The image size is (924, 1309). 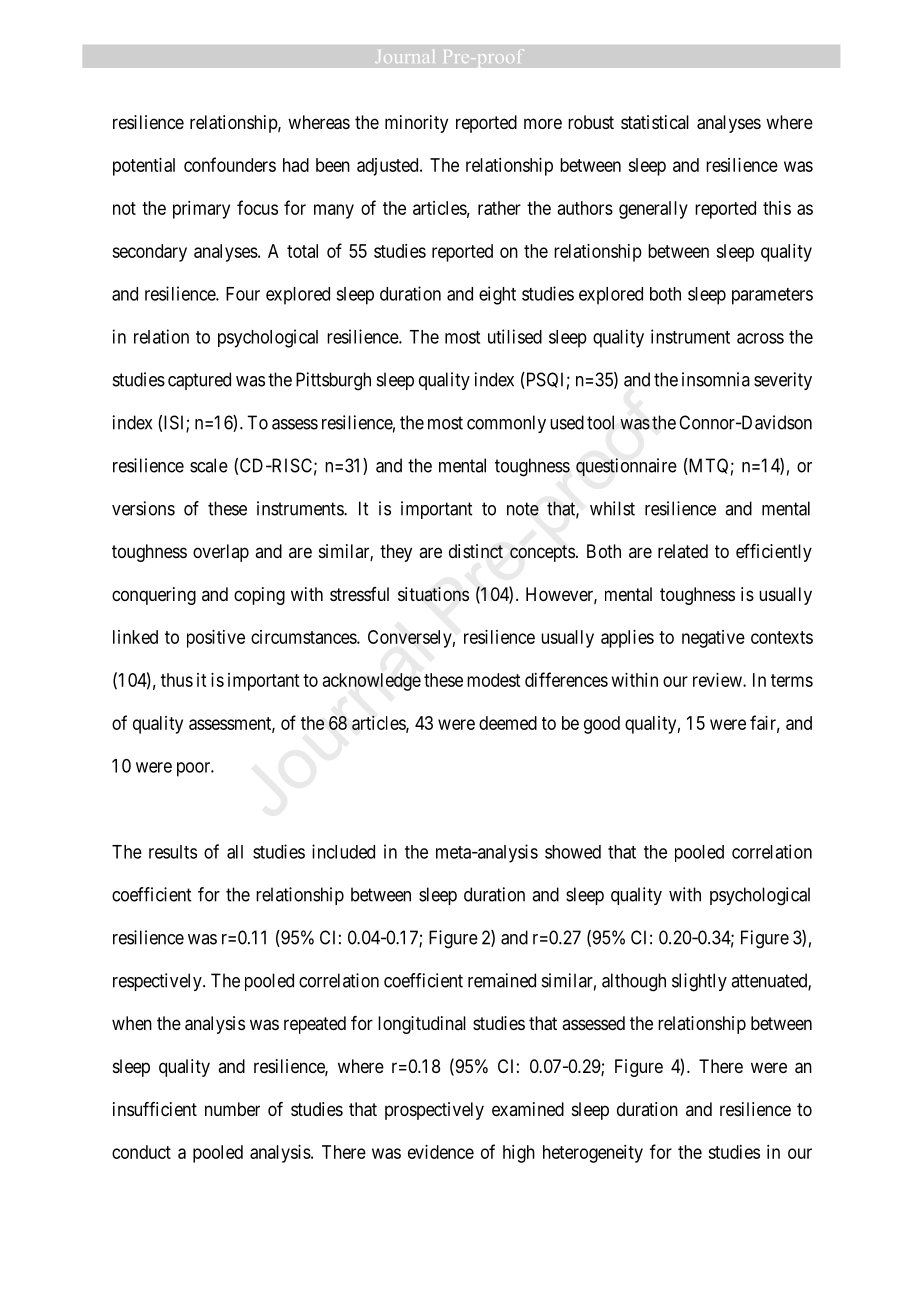 What do you see at coordinates (493, 680) in the screenshot?
I see `modest` at bounding box center [493, 680].
